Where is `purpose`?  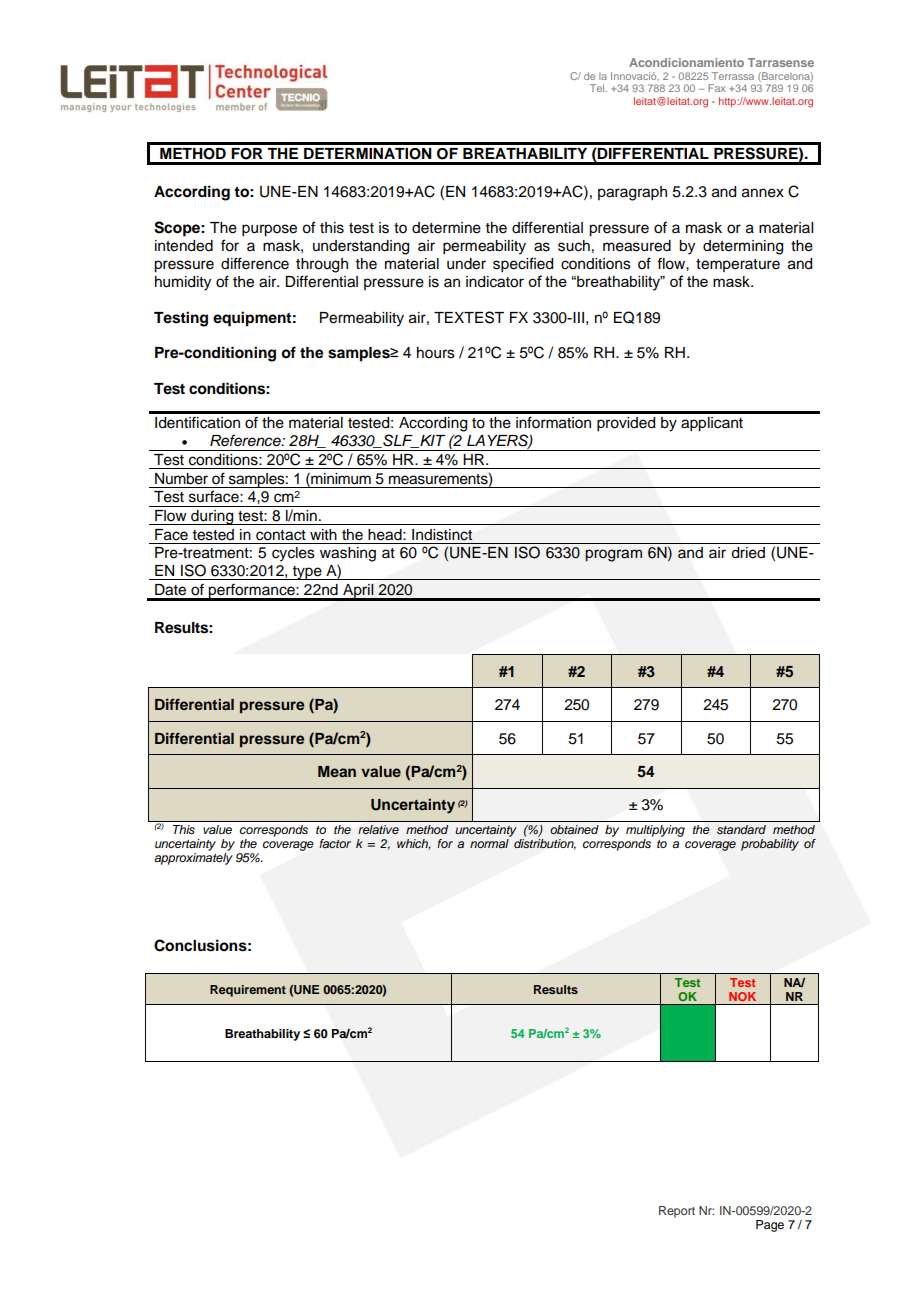
purpose is located at coordinates (269, 230).
